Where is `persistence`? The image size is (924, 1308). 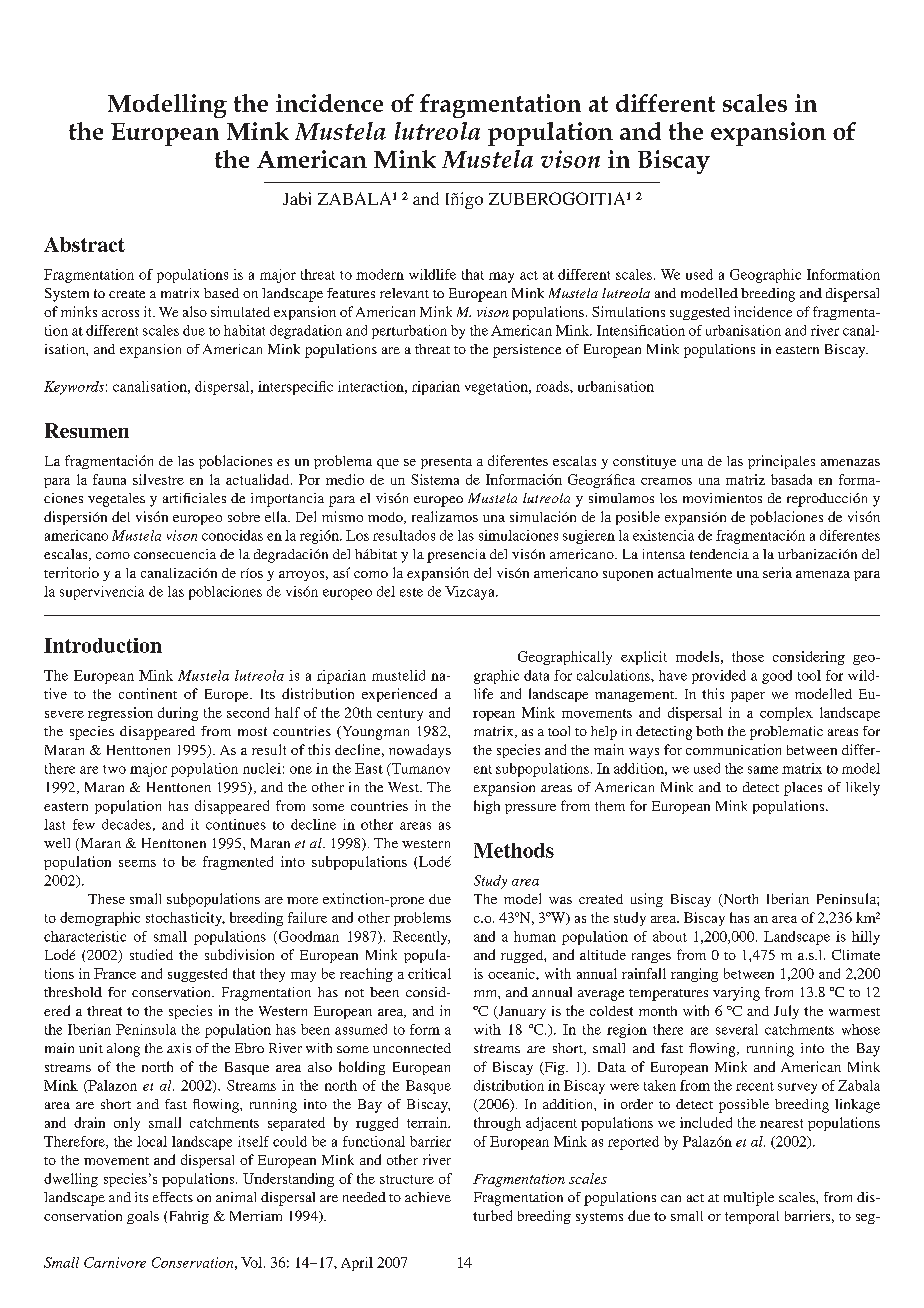
persistence is located at coordinates (527, 351).
